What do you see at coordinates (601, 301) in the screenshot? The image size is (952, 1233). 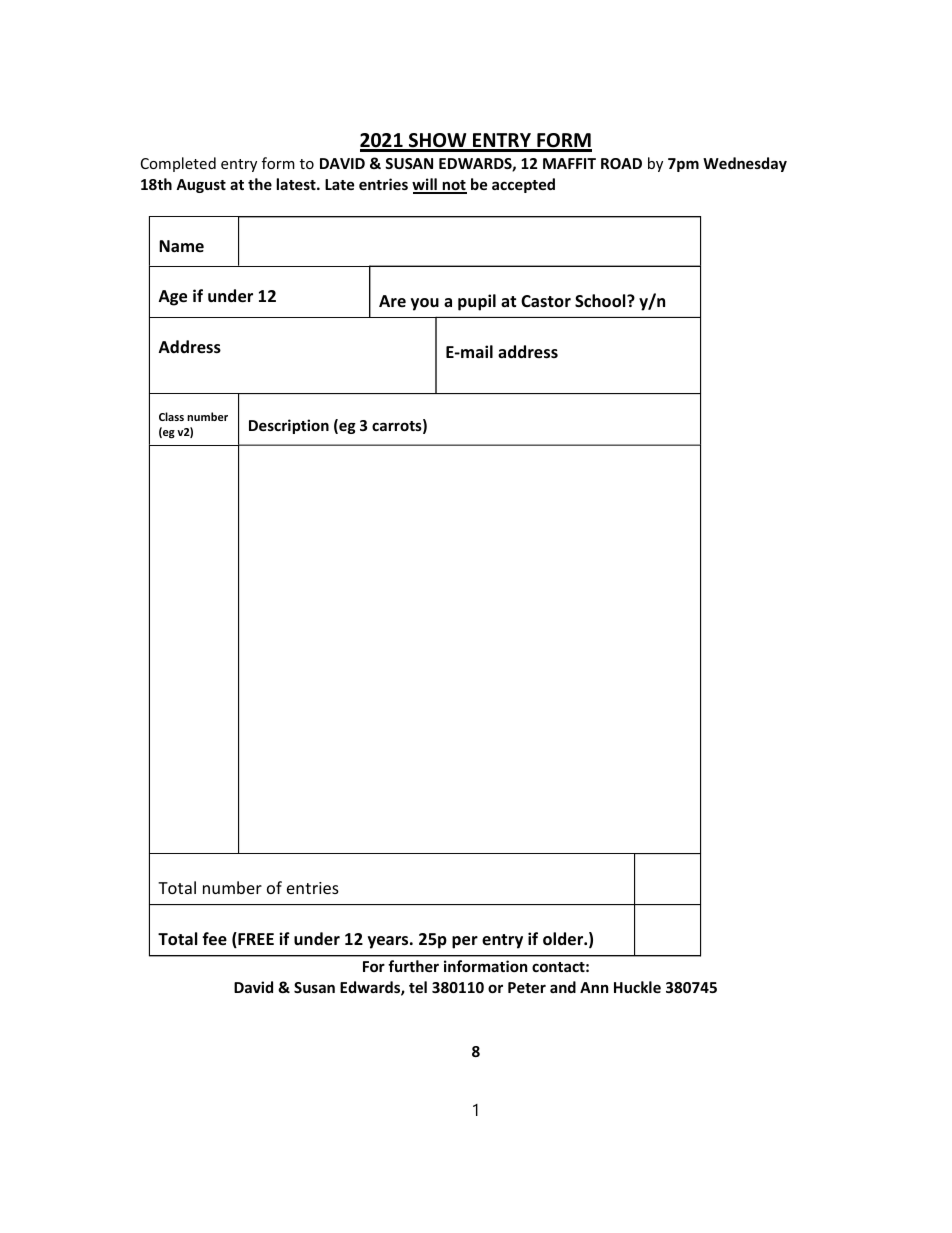 I see `School` at bounding box center [601, 301].
